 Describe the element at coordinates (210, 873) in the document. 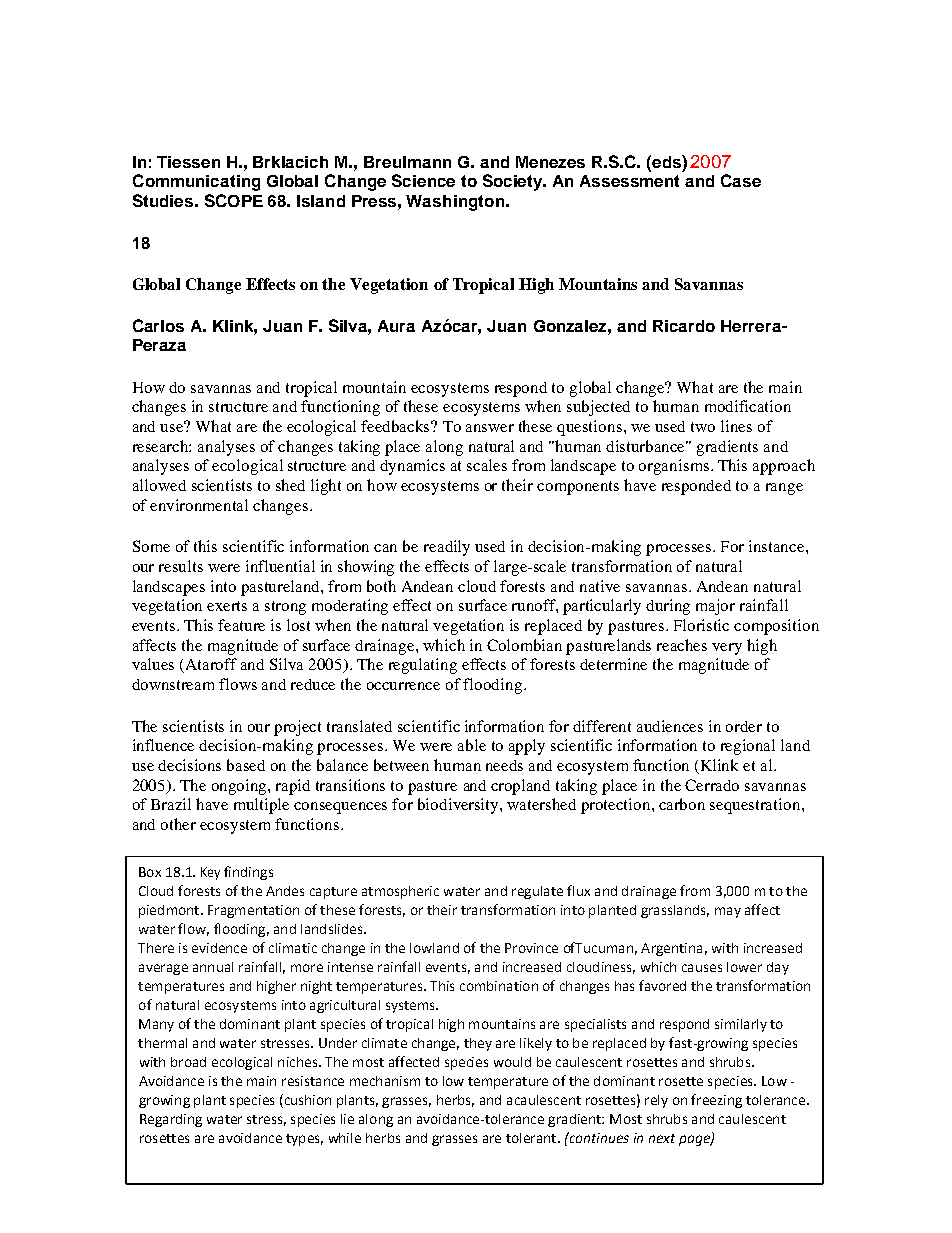

I see `Key` at that location.
